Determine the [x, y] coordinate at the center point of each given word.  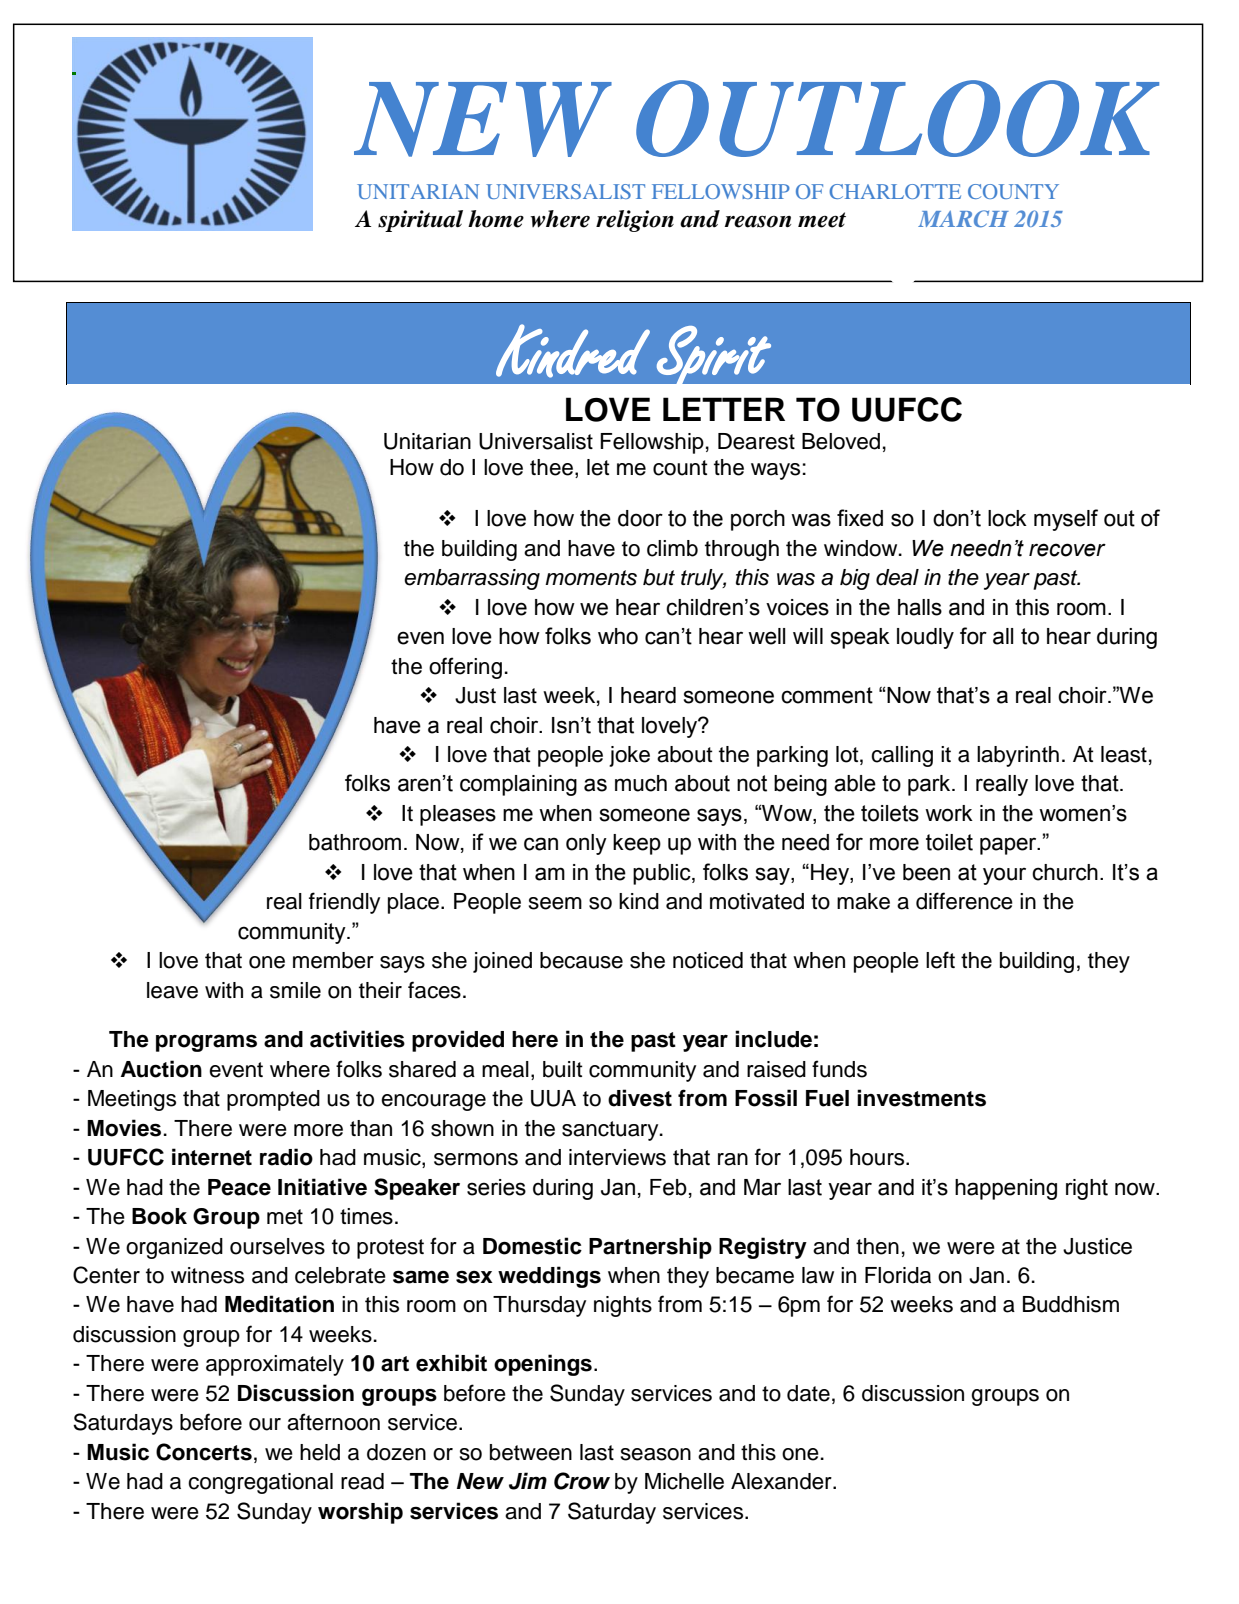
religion [635, 221]
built [563, 1069]
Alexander [782, 1481]
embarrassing [472, 579]
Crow [582, 1481]
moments [591, 578]
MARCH [963, 218]
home [496, 219]
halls [920, 607]
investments [921, 1098]
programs [206, 1043]
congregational [260, 1483]
